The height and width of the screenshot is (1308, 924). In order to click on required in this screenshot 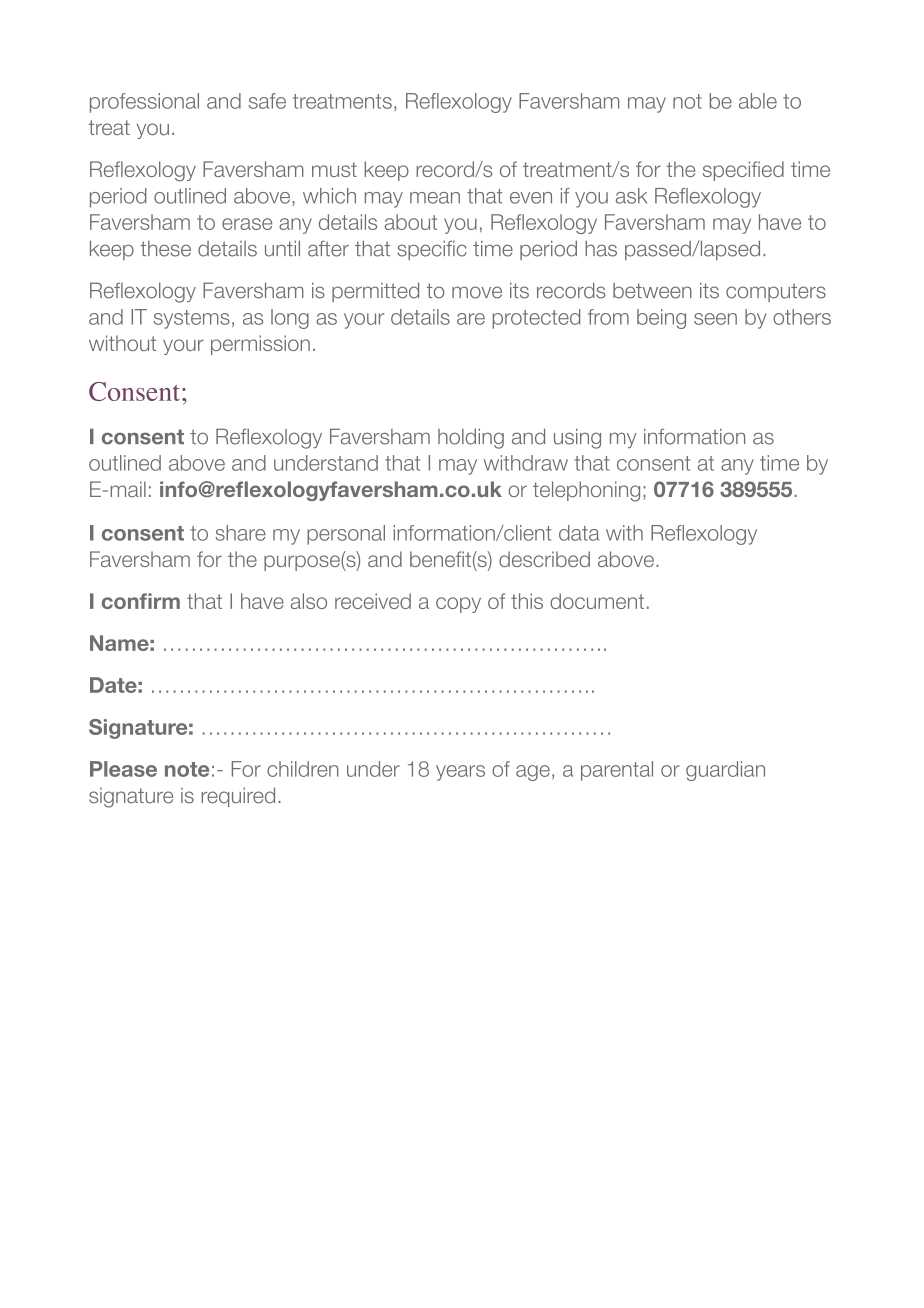, I will do `click(238, 797)`.
